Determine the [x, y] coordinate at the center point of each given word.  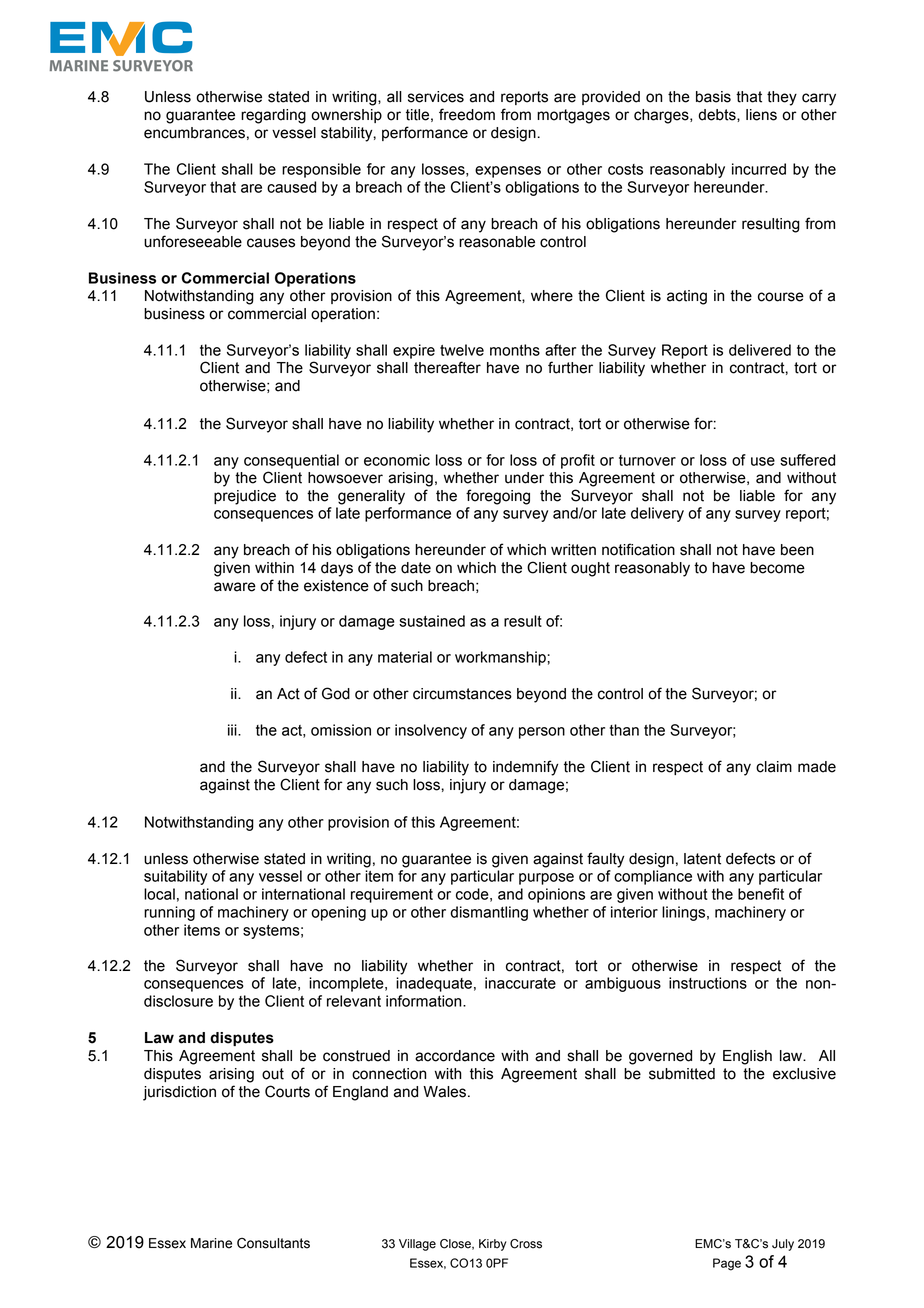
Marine [211, 1243]
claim [774, 767]
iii [233, 730]
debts [718, 115]
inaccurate [520, 983]
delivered [760, 350]
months [515, 350]
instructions [708, 983]
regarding [273, 116]
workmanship [501, 658]
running [169, 913]
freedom [467, 114]
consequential [291, 461]
